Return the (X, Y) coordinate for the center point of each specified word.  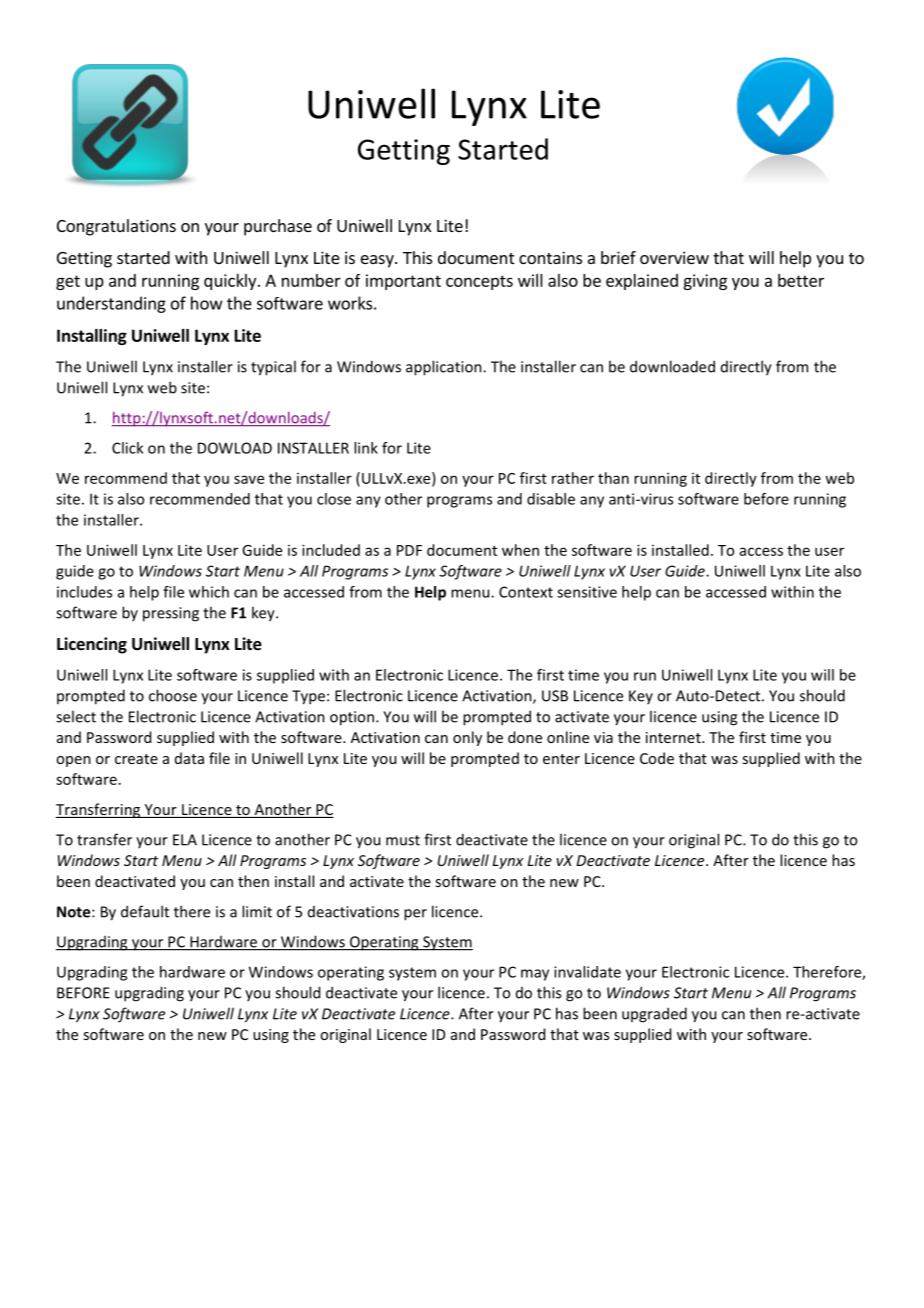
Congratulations (116, 227)
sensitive (587, 592)
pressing (171, 614)
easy (378, 261)
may (535, 975)
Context (526, 592)
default (145, 911)
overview (674, 257)
